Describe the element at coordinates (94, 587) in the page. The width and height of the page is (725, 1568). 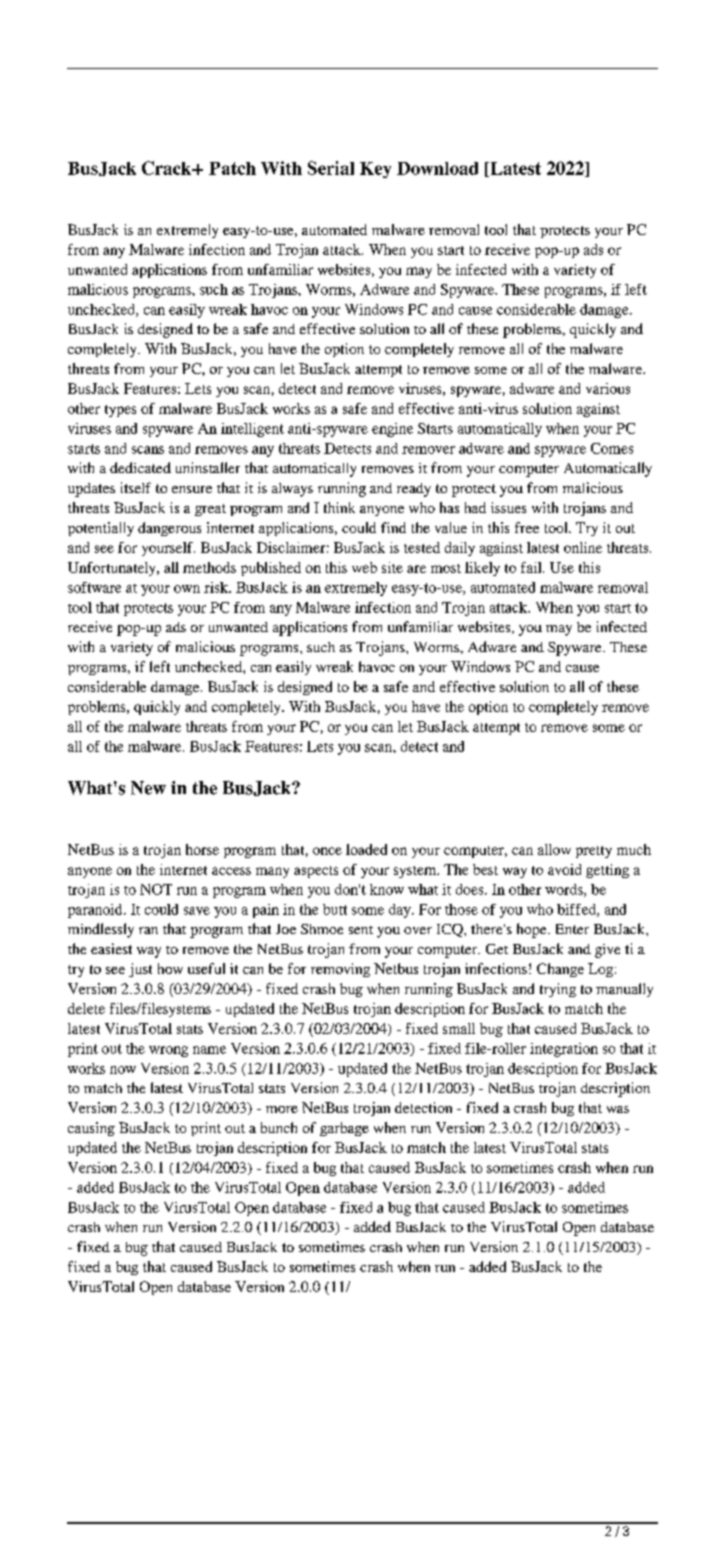
I see `software` at that location.
